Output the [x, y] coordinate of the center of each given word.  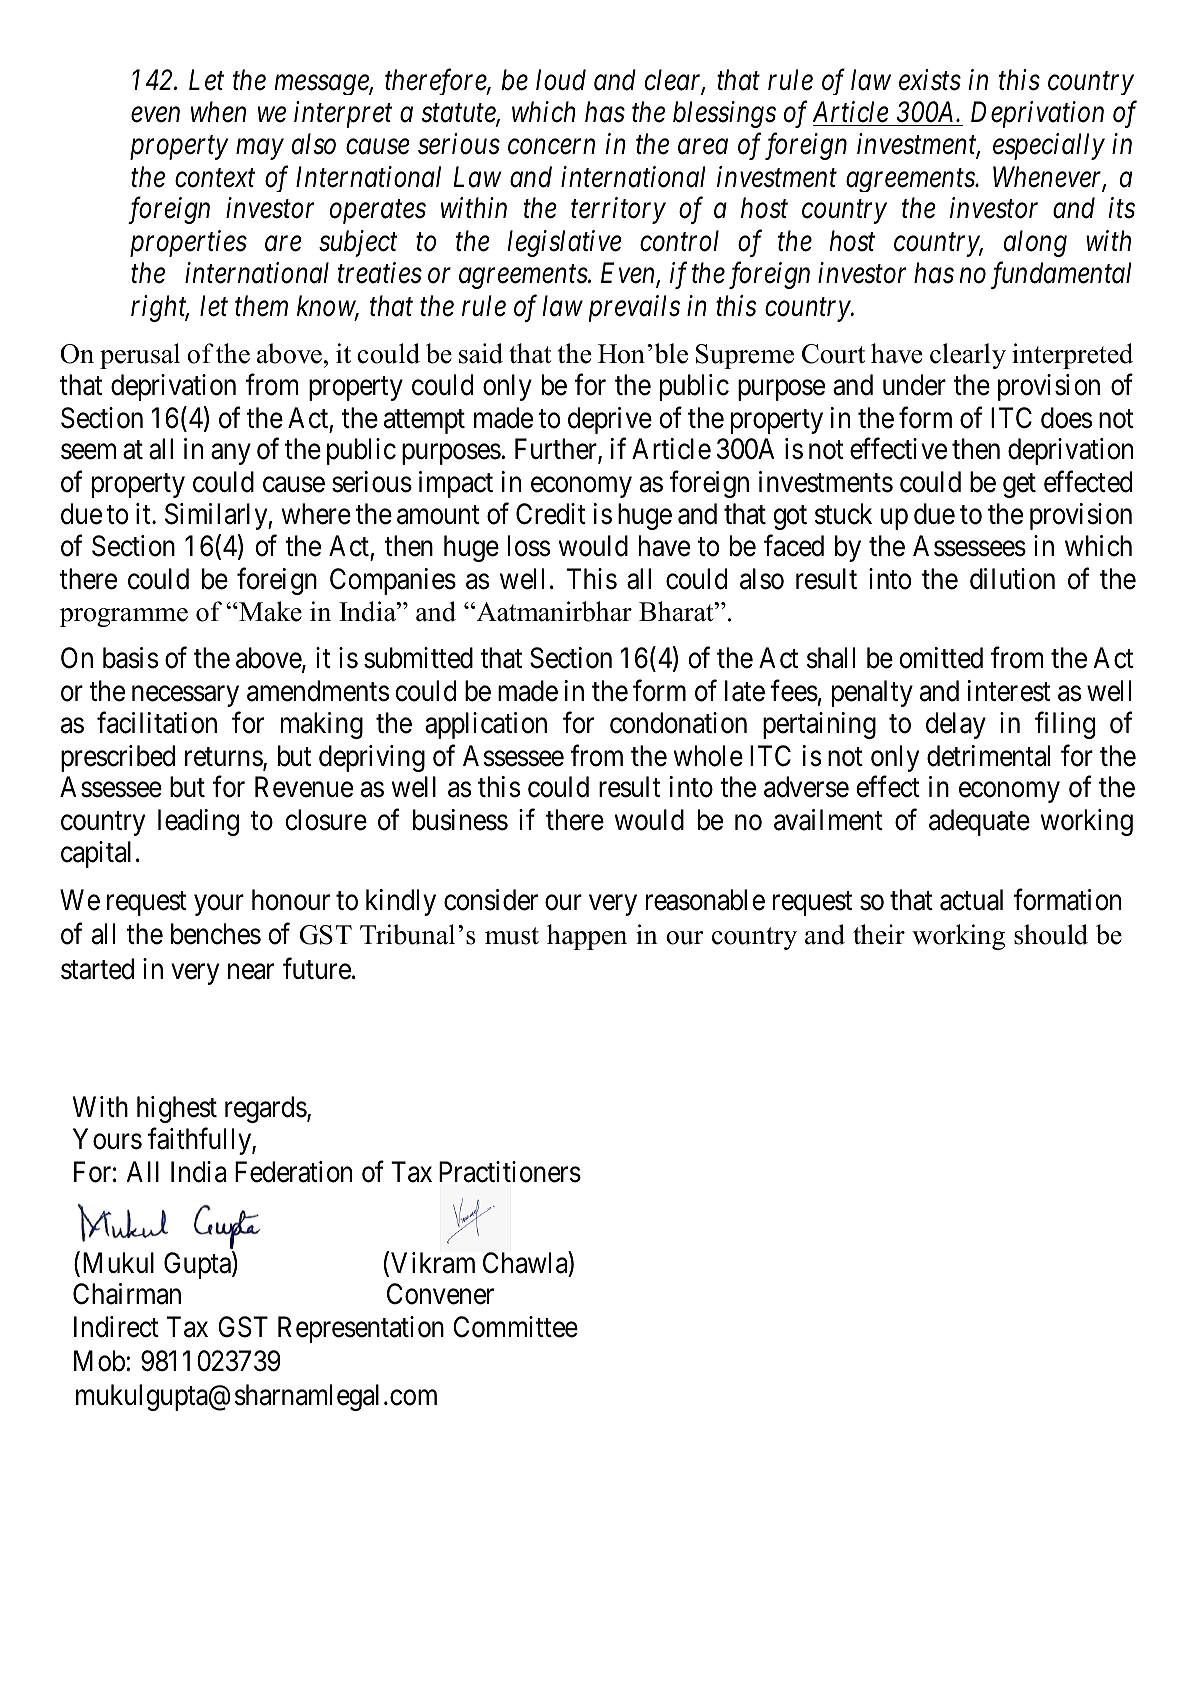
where [316, 514]
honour [291, 900]
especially [1049, 146]
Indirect [116, 1327]
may [259, 150]
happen [587, 937]
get [1019, 486]
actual [971, 900]
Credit [551, 514]
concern [551, 147]
